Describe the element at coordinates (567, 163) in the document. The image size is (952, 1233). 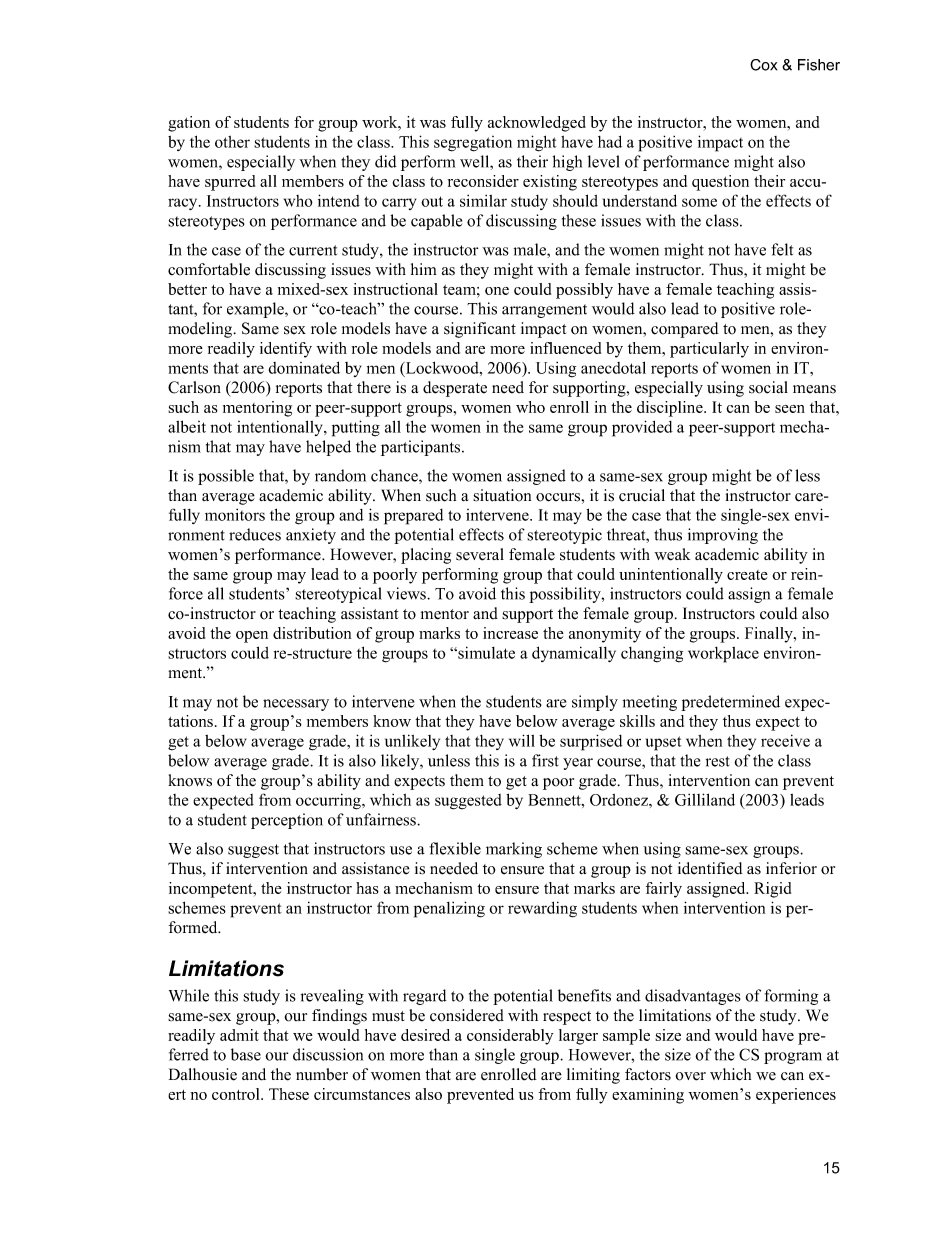
I see `high` at that location.
